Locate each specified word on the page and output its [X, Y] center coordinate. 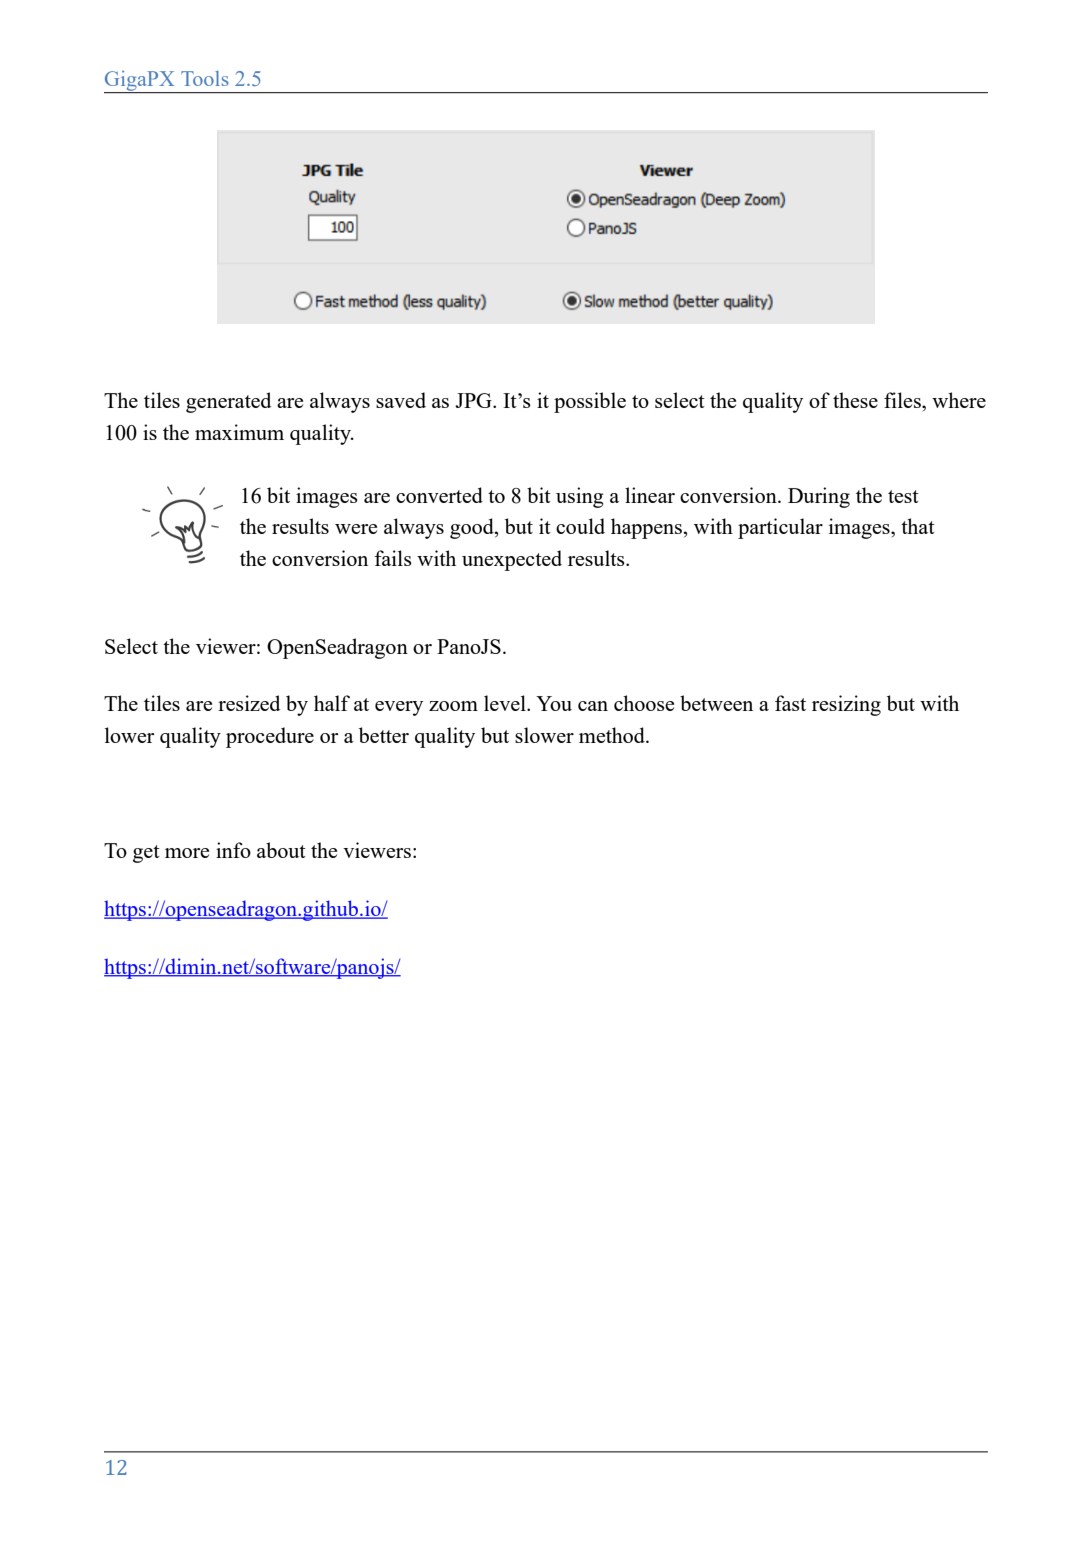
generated [228, 402]
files [903, 400]
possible [590, 402]
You [554, 703]
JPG [474, 400]
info [233, 850]
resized [249, 703]
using [580, 497]
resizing [846, 705]
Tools [205, 78]
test [903, 496]
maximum [239, 432]
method [613, 735]
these [855, 400]
